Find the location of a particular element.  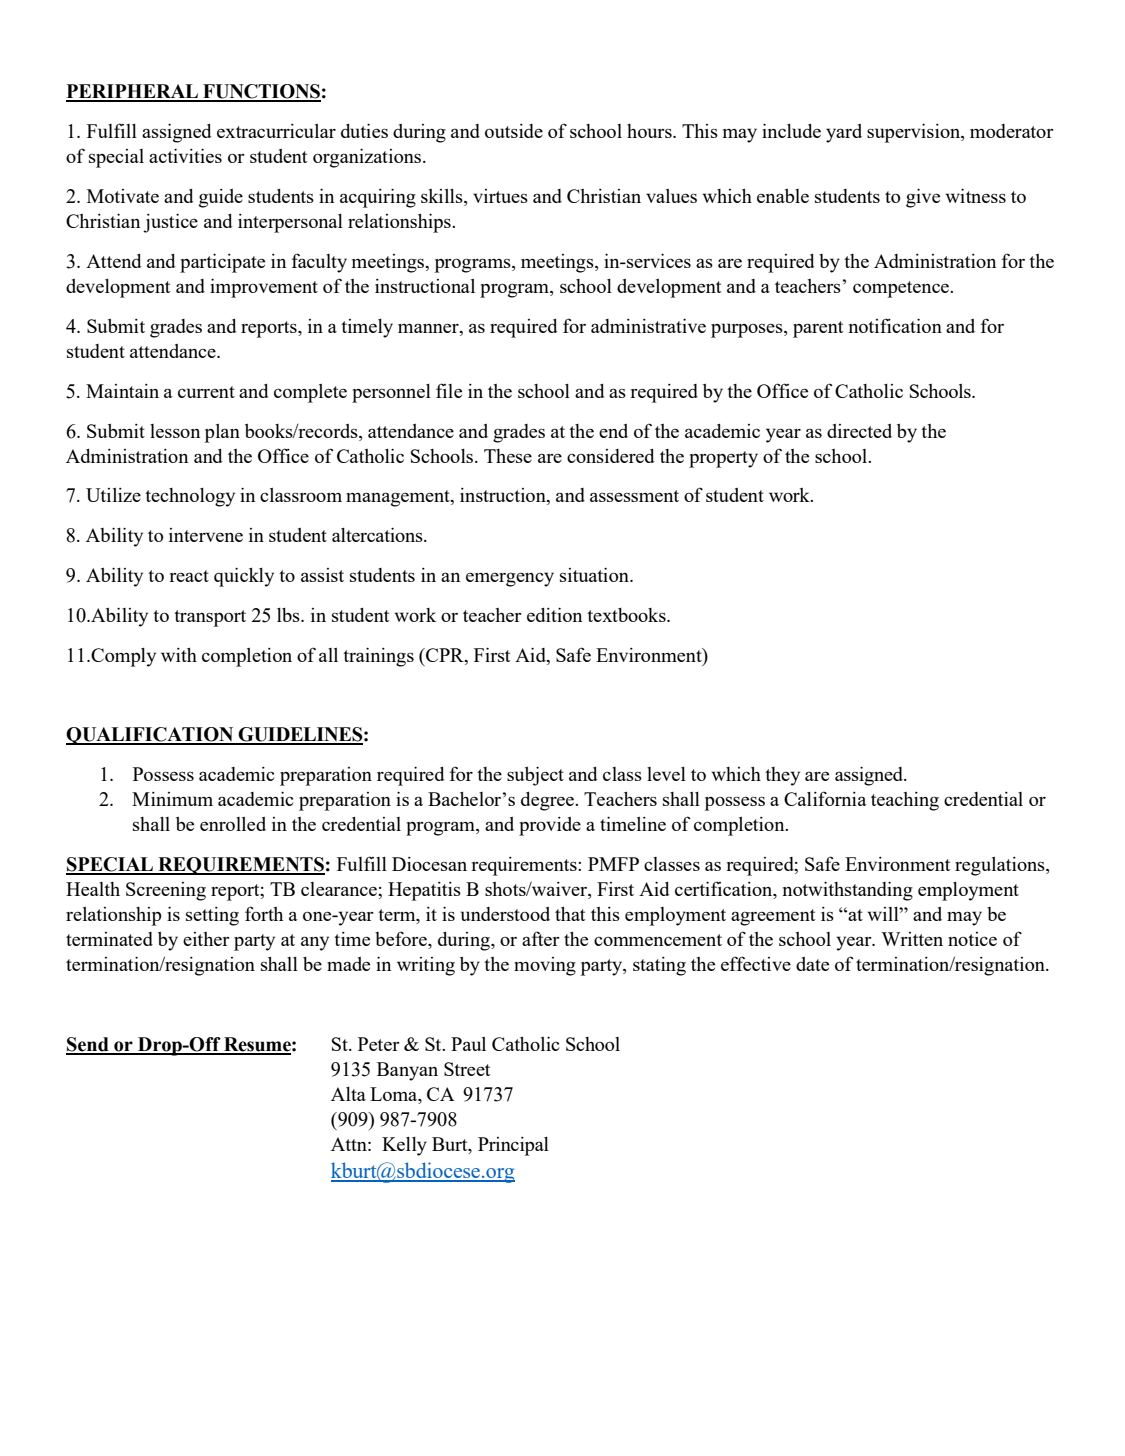

transport is located at coordinates (210, 618).
